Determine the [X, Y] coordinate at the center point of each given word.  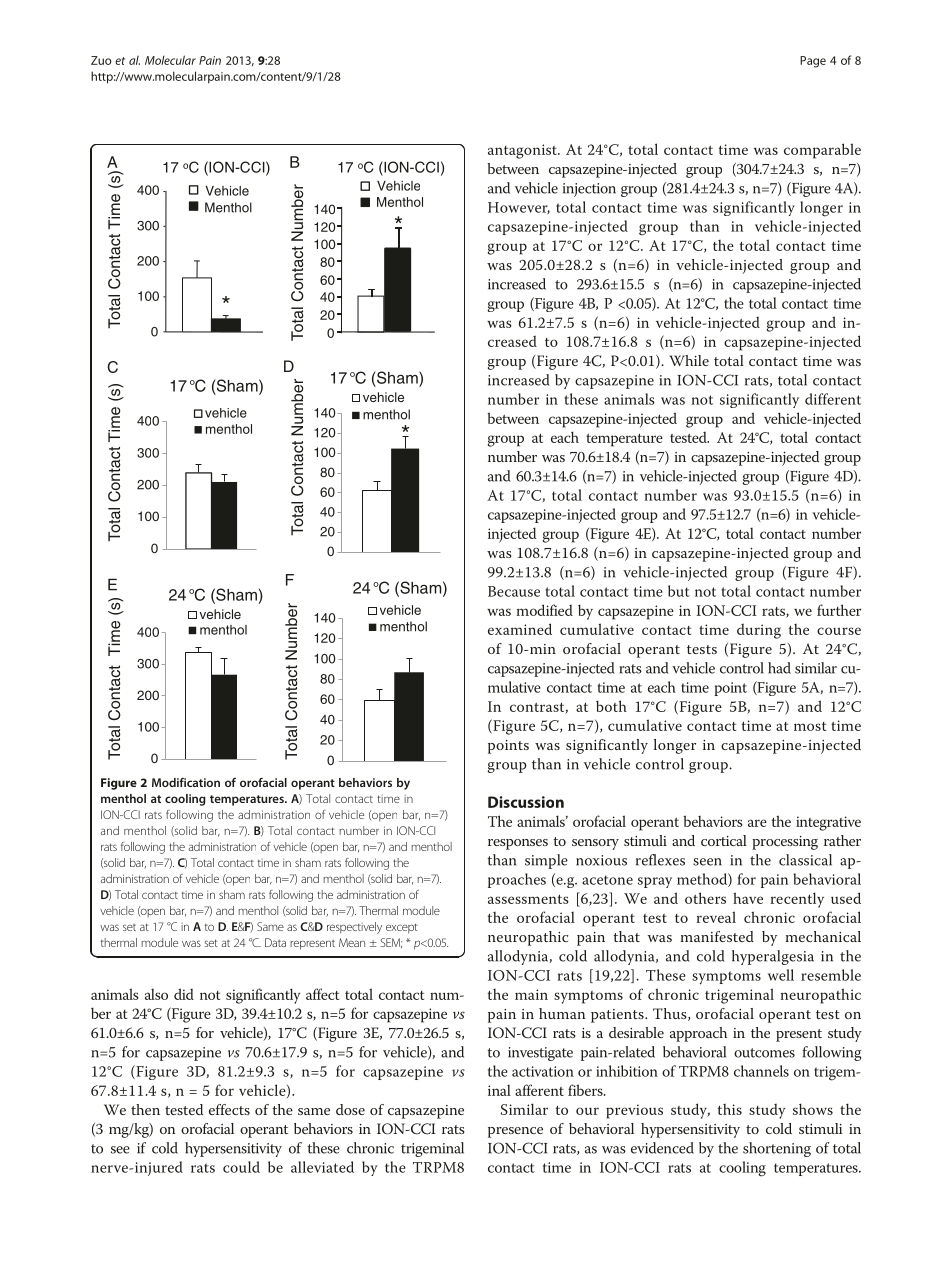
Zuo [101, 60]
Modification [186, 782]
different [833, 399]
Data [275, 942]
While [689, 360]
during [759, 631]
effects [229, 1109]
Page [813, 62]
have [748, 898]
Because [514, 591]
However [519, 208]
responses [518, 844]
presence [515, 1132]
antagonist [523, 151]
